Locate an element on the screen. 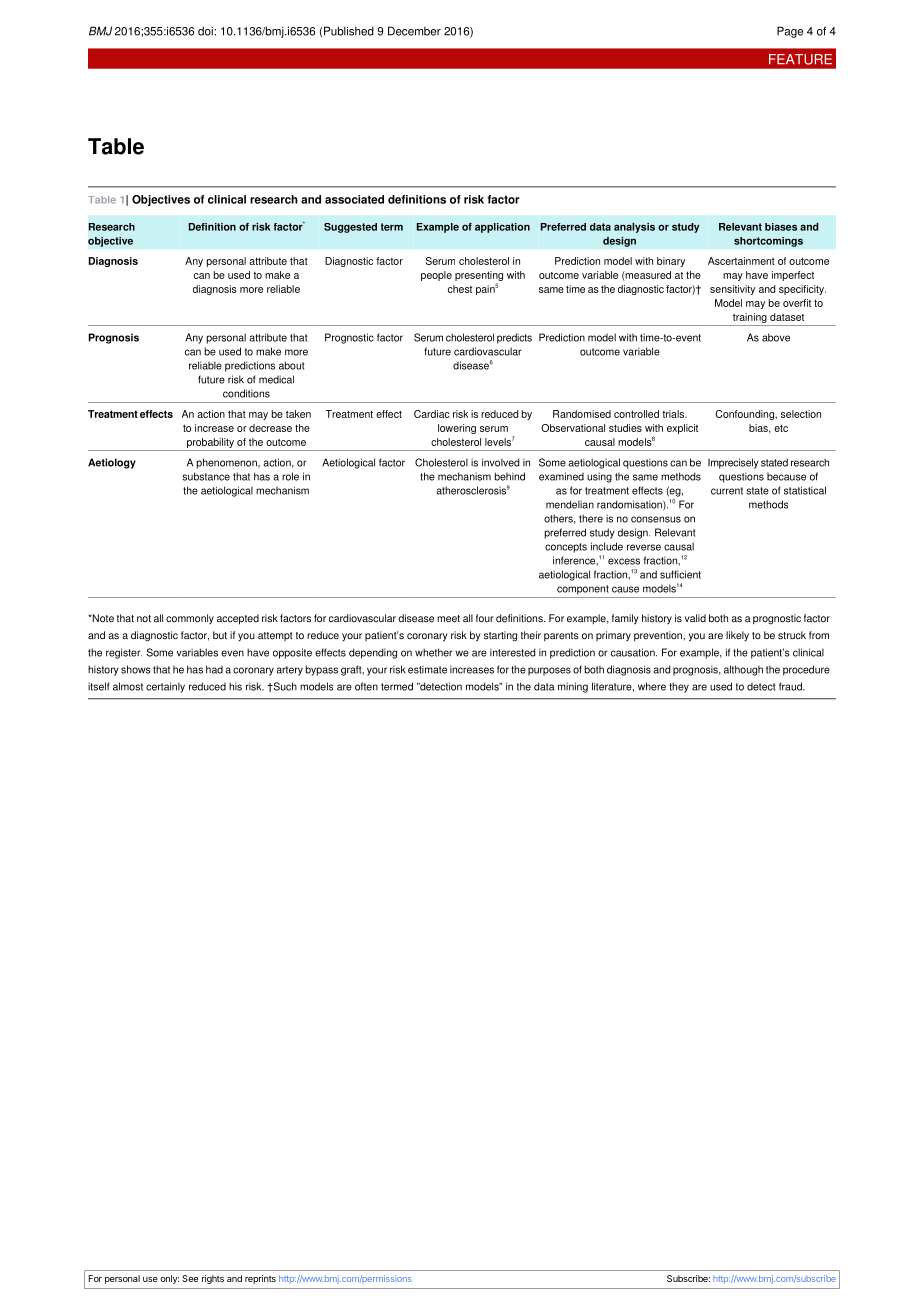 This screenshot has width=924, height=1308. See is located at coordinates (190, 1278).
